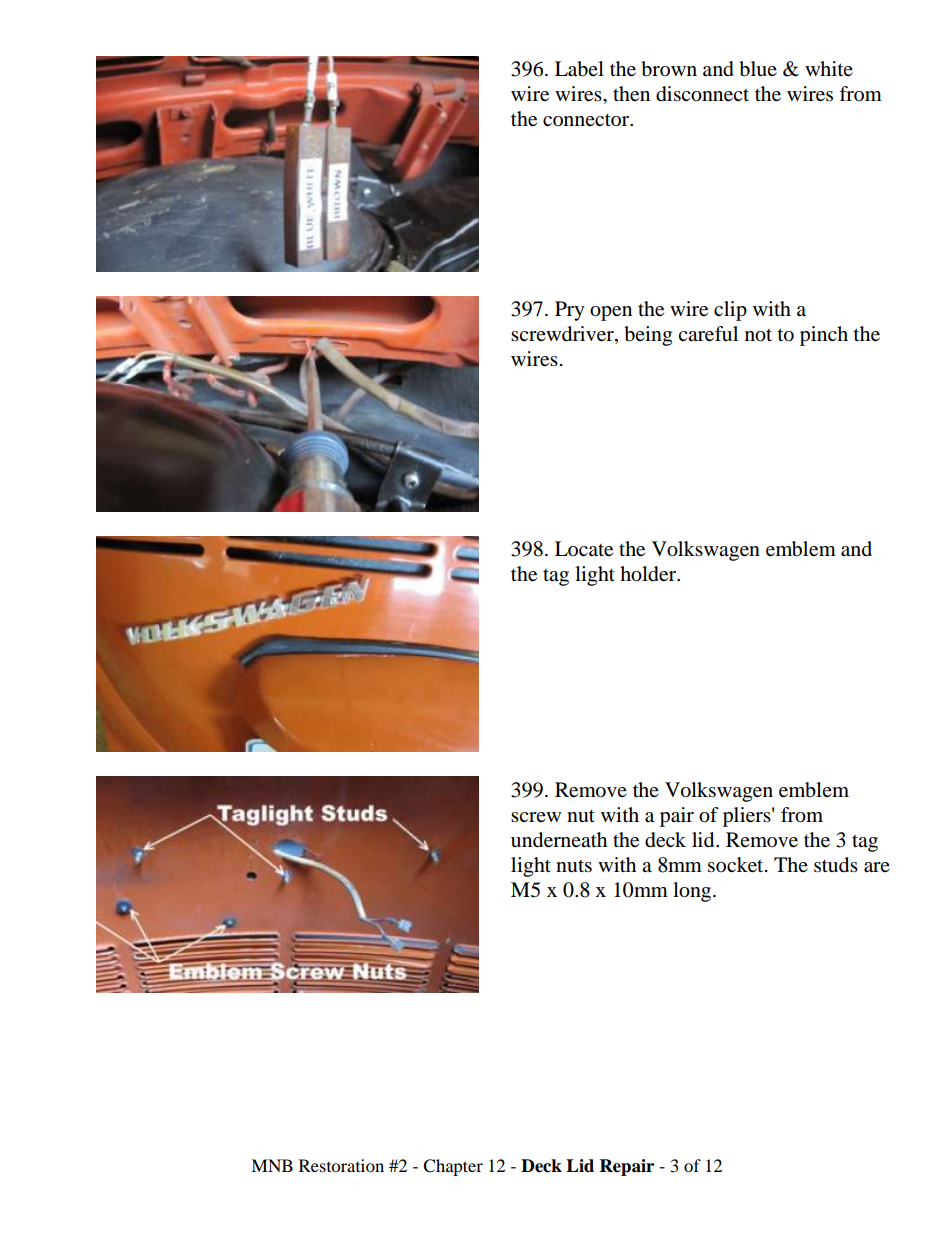 This screenshot has height=1233, width=952. Describe the element at coordinates (737, 865) in the screenshot. I see `socket` at that location.
